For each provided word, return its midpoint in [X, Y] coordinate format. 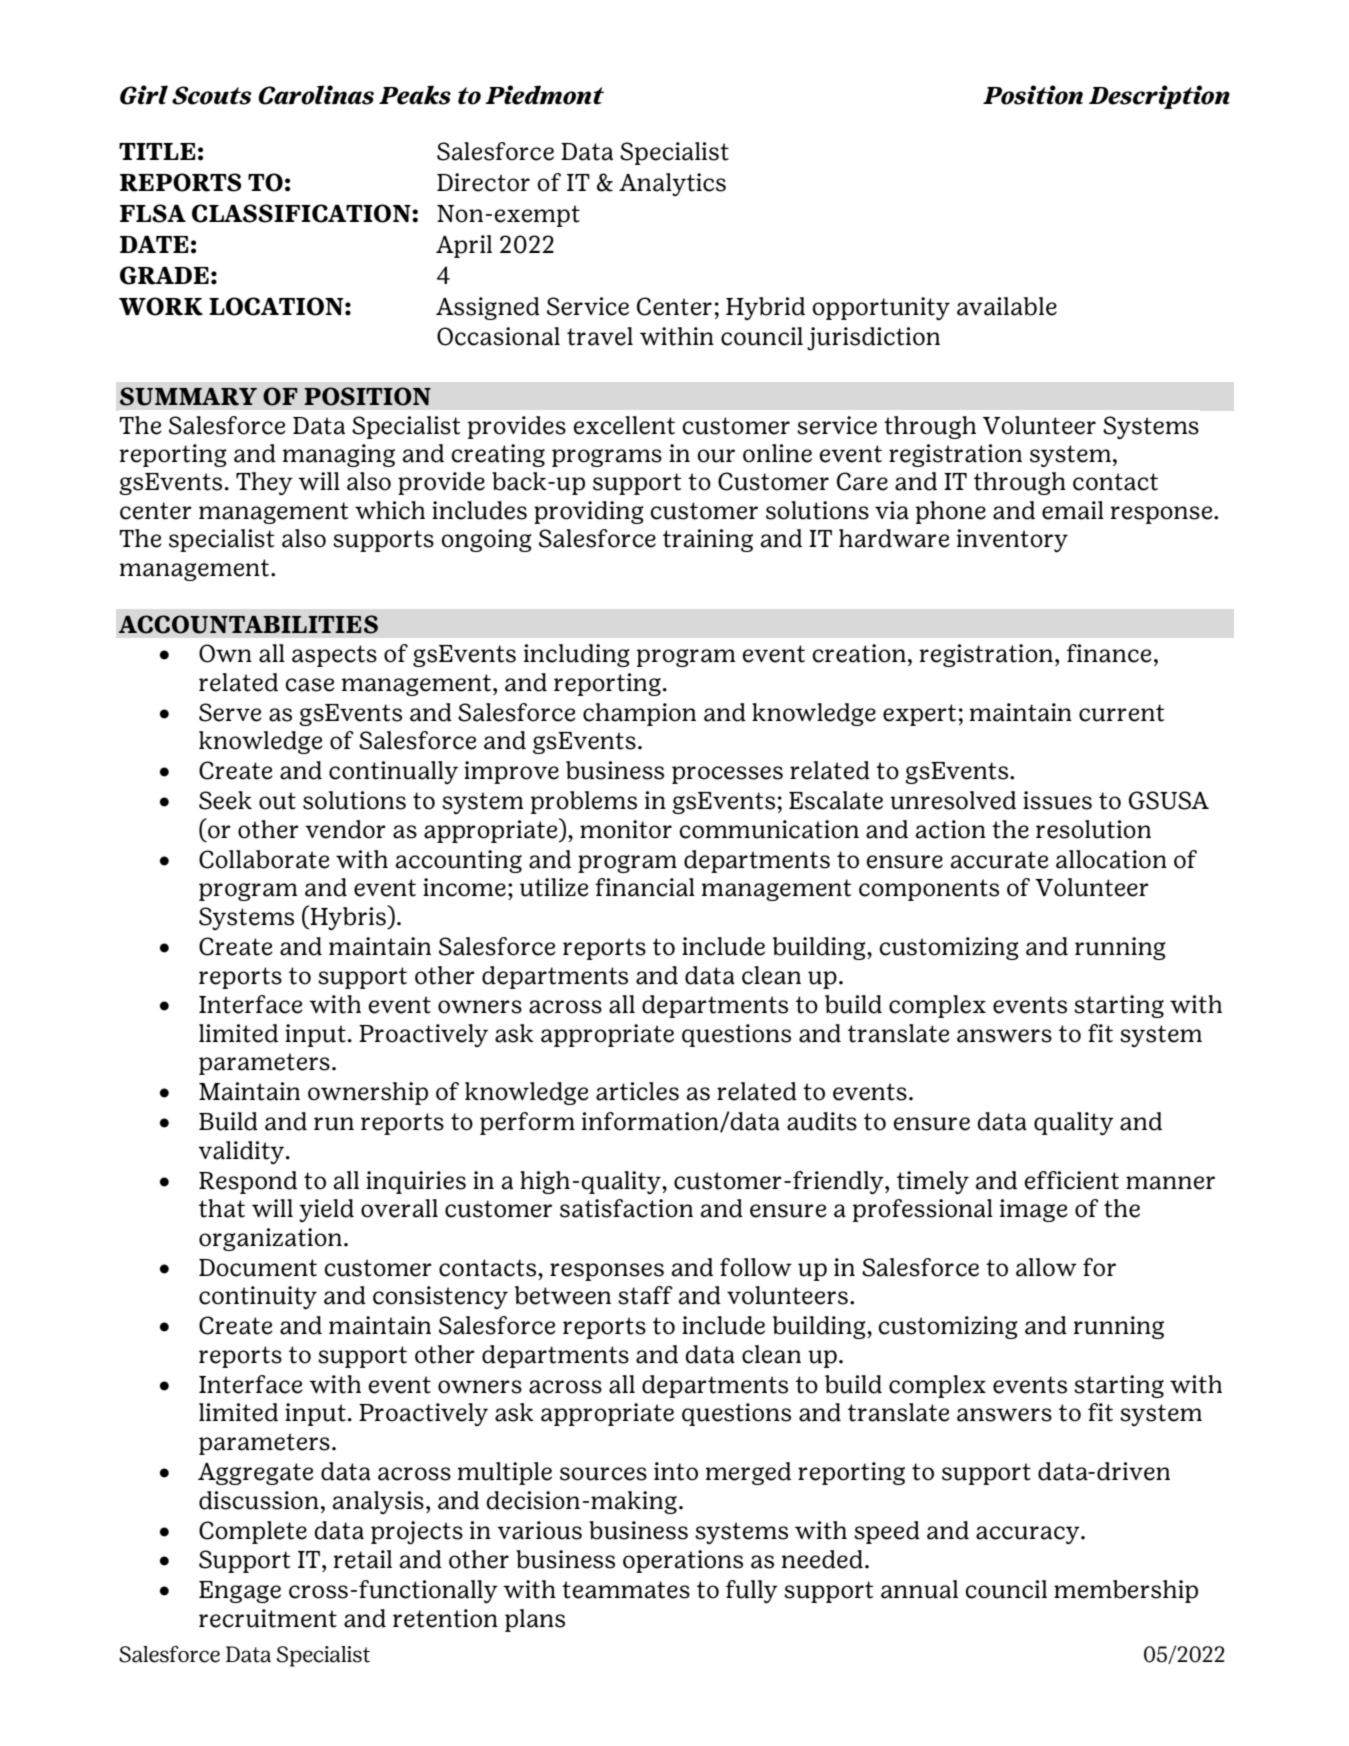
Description [1159, 97]
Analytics [672, 184]
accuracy [1029, 1535]
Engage [240, 1592]
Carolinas [316, 95]
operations [683, 1561]
